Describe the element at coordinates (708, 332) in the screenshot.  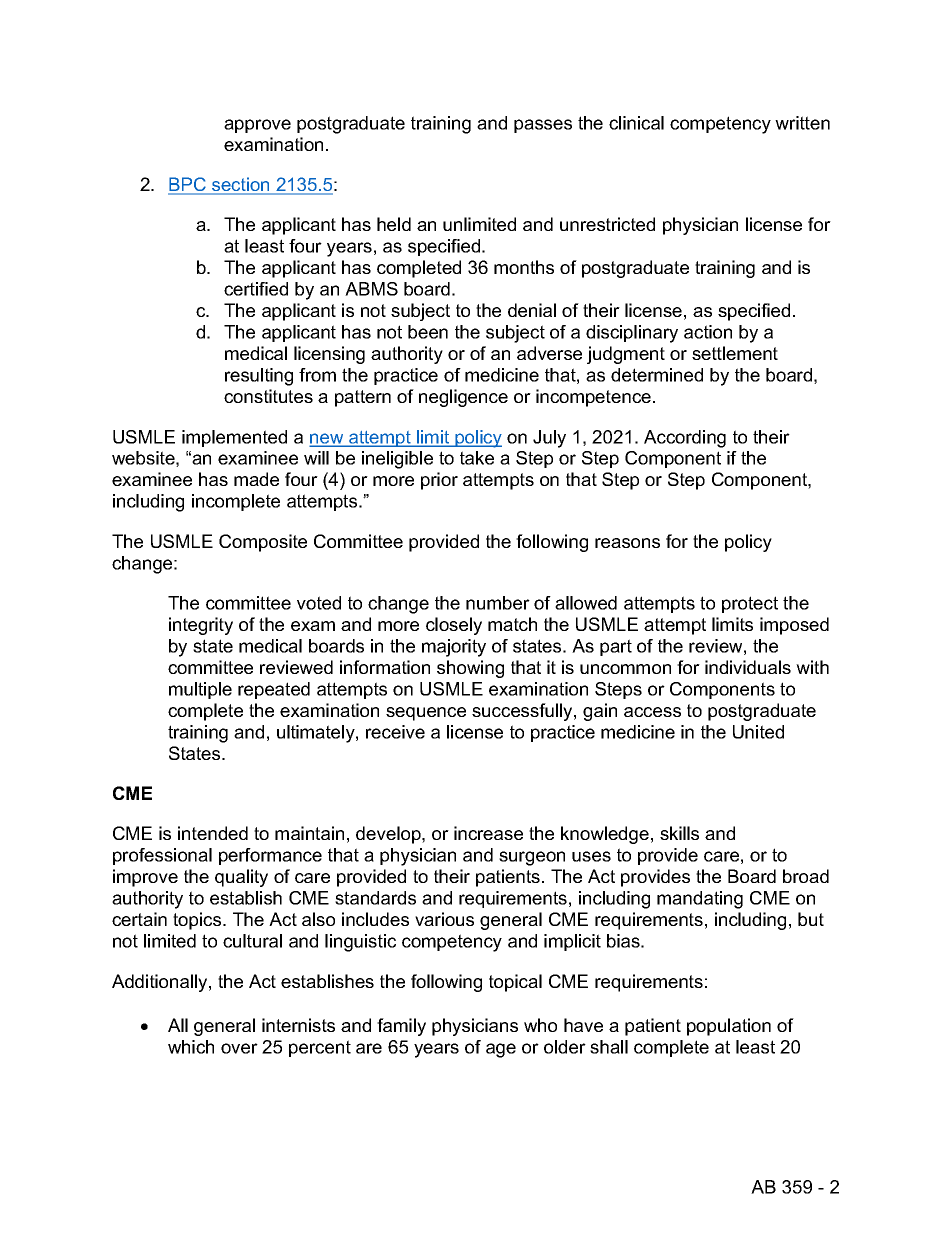
I see `action` at that location.
